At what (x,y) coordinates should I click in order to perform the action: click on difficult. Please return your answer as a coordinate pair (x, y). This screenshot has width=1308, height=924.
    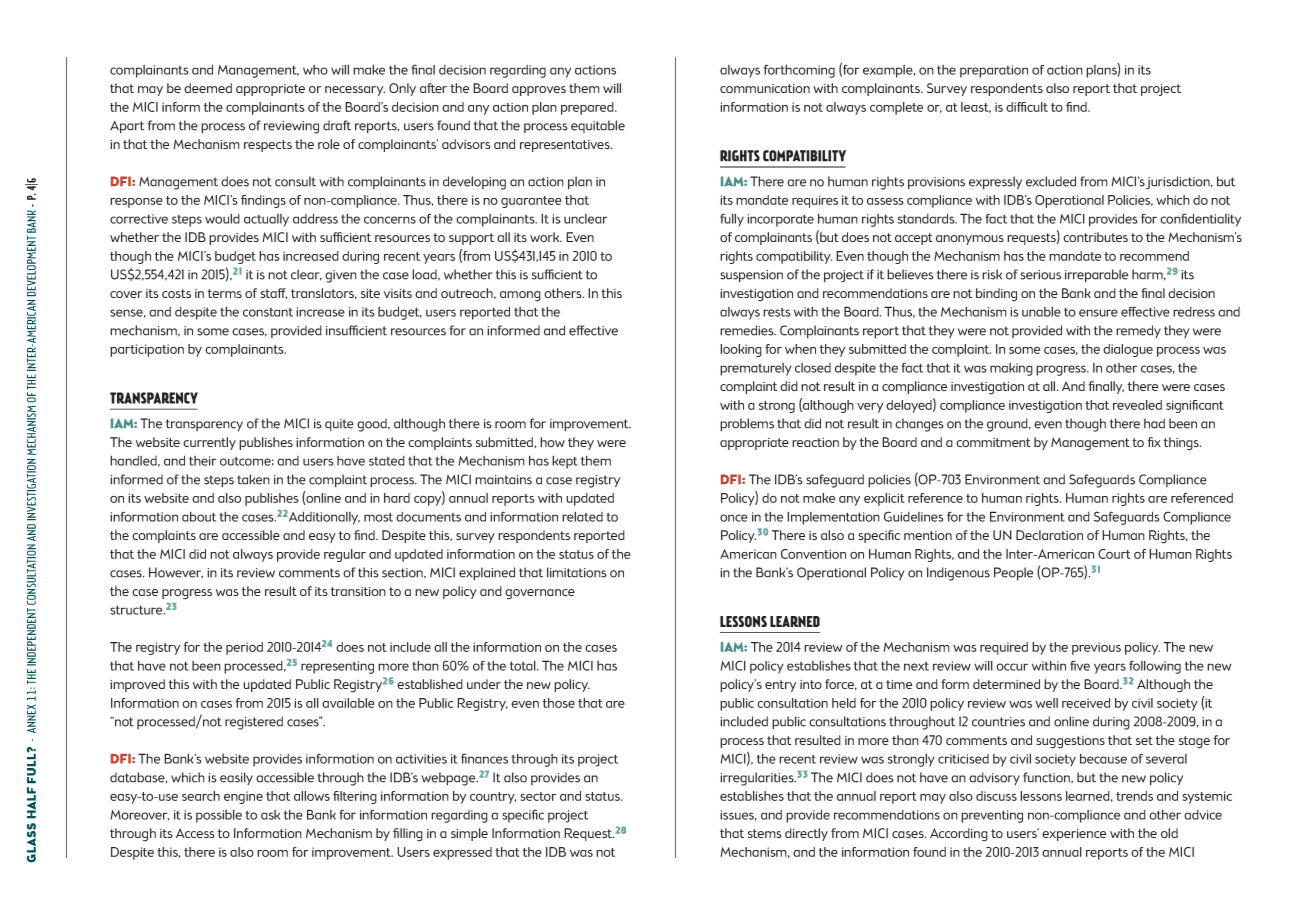
    Looking at the image, I should click on (1027, 107).
